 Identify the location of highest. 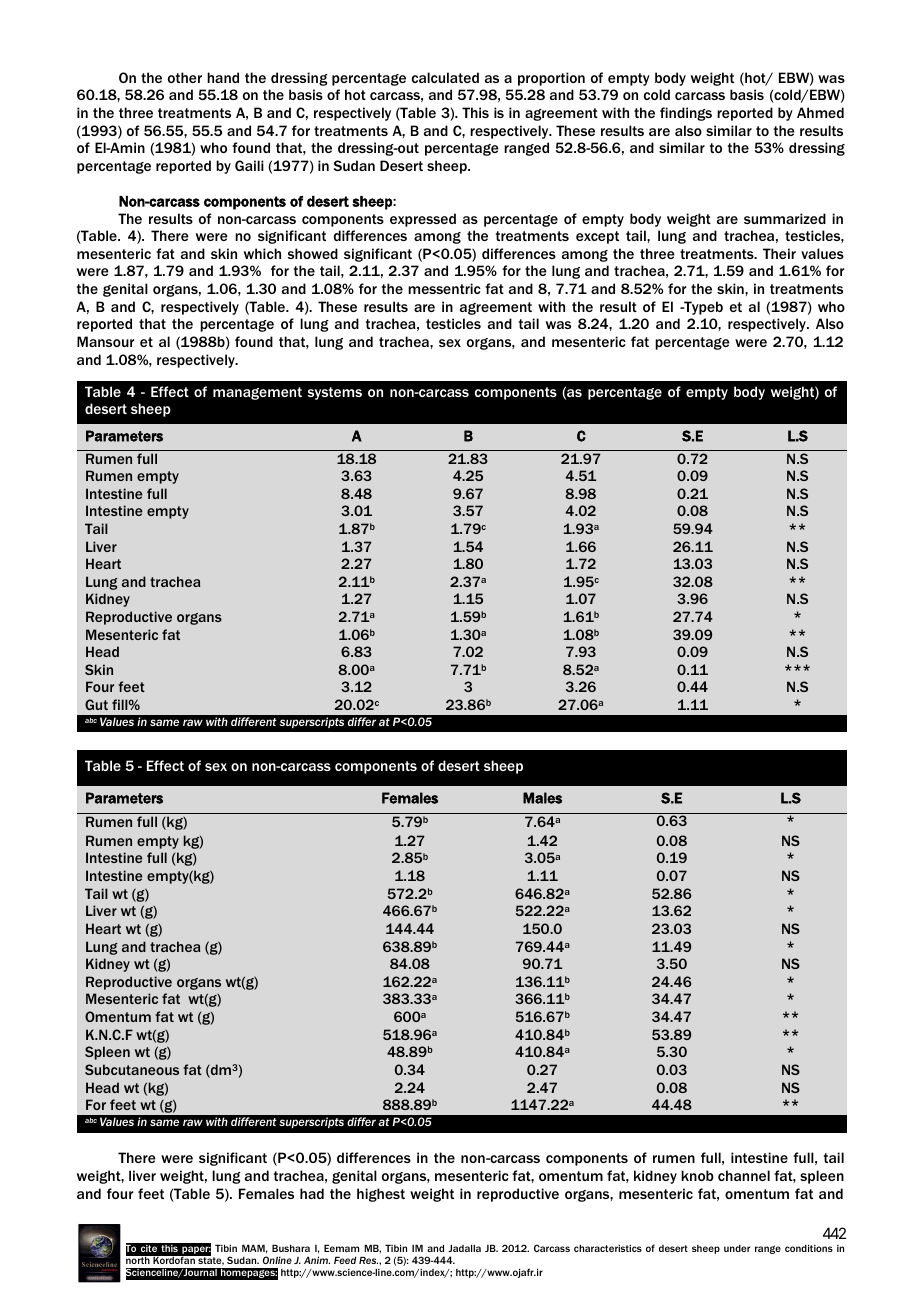
(381, 1195).
